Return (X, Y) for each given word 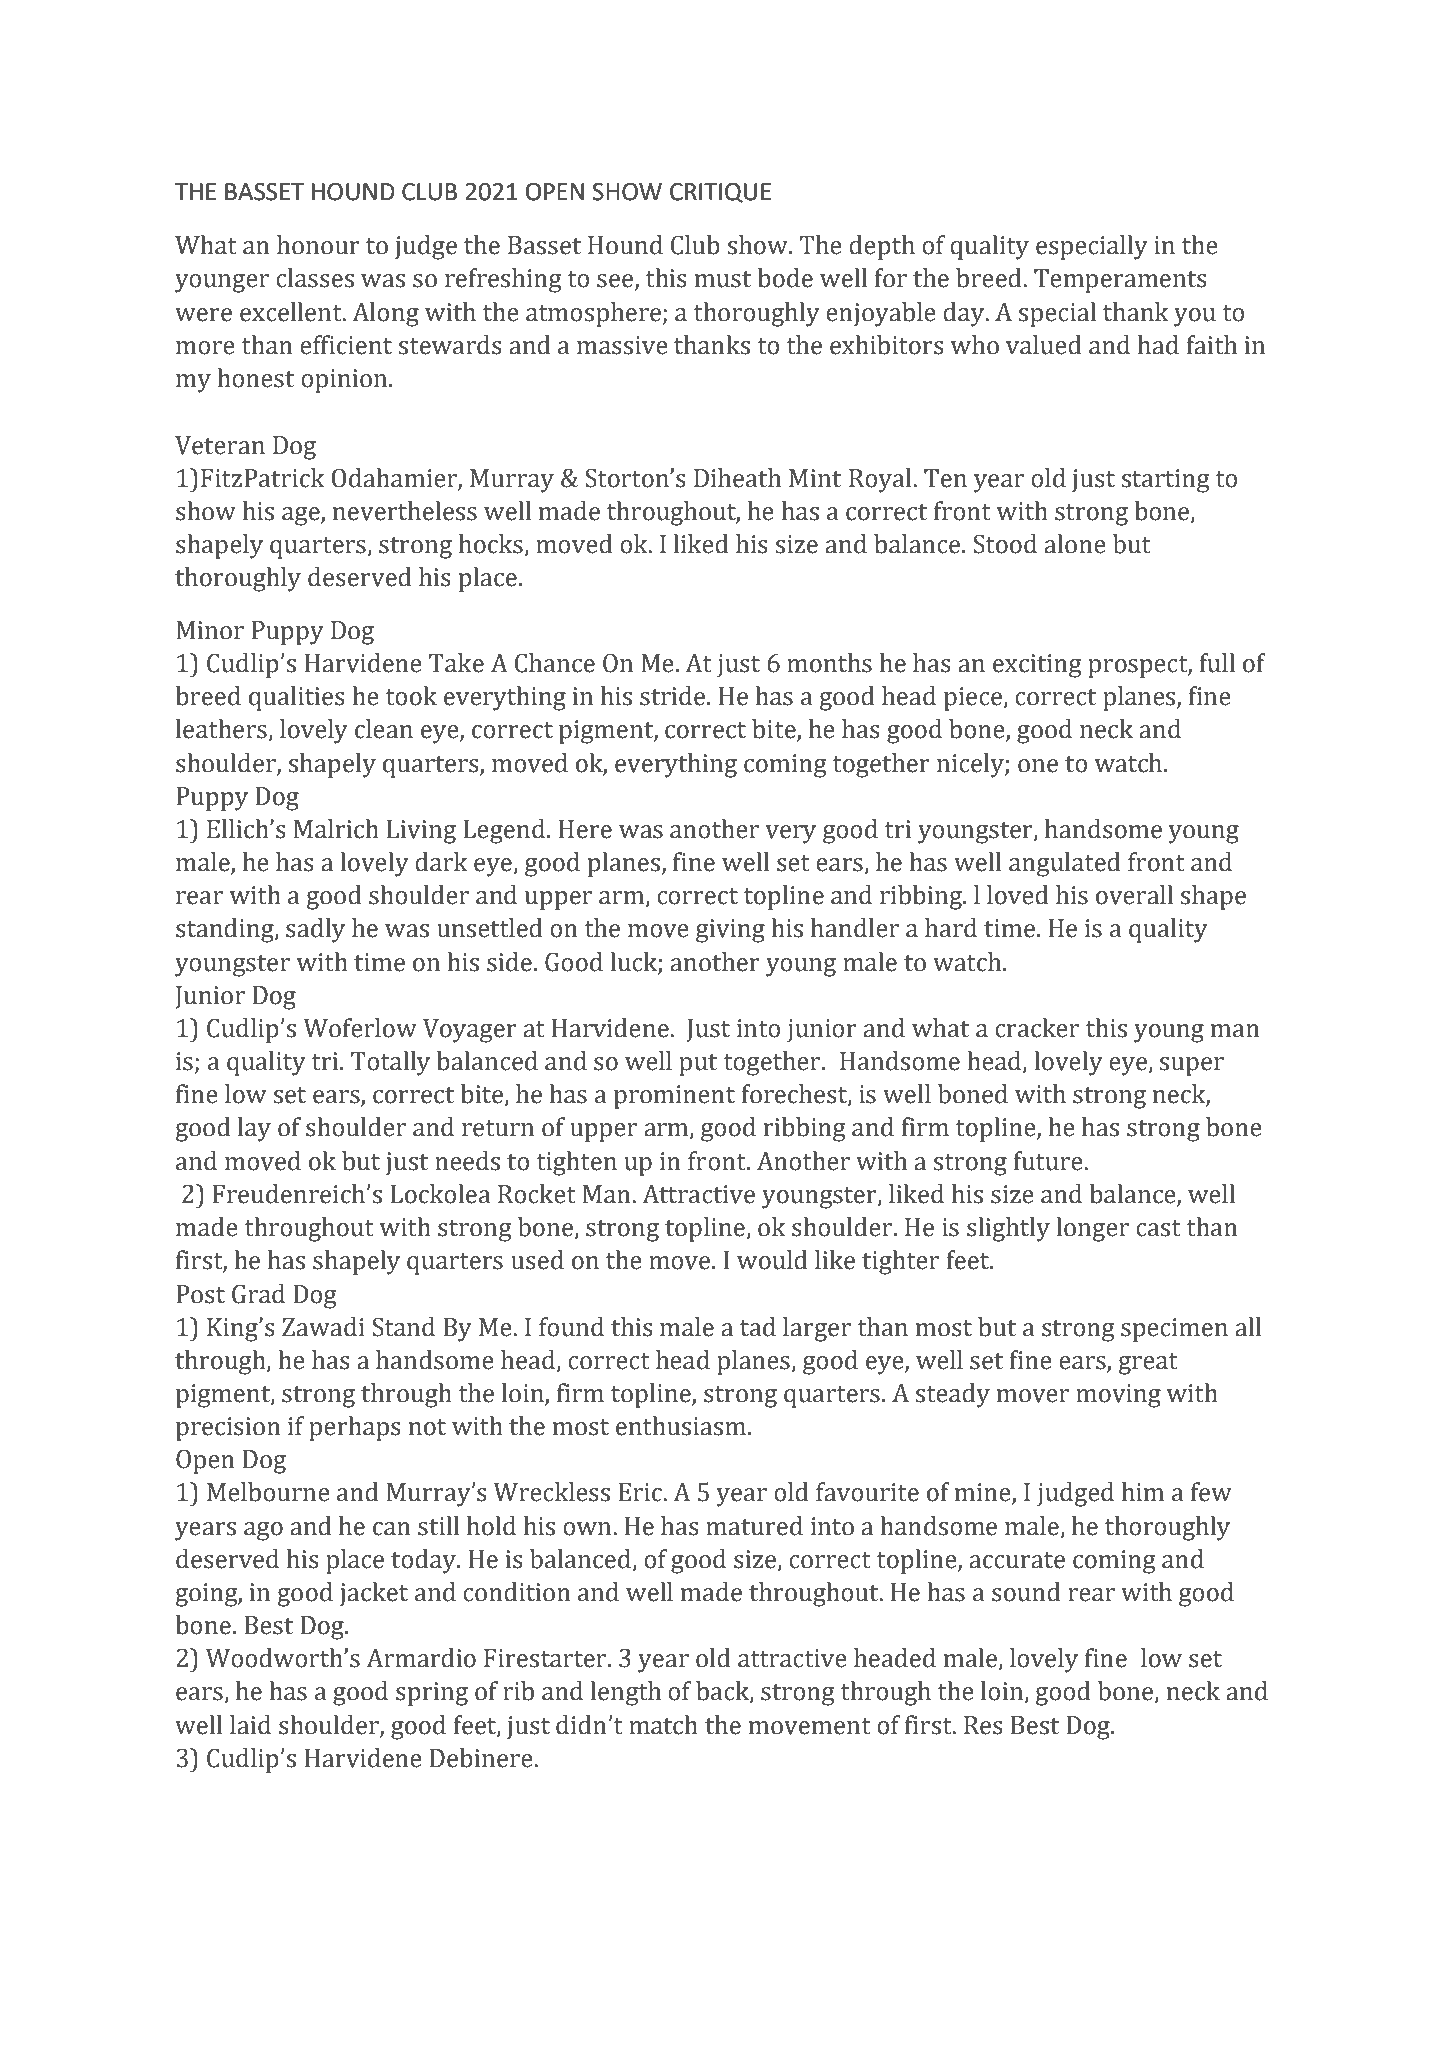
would (772, 1260)
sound (1026, 1592)
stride (674, 696)
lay (254, 1129)
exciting (1037, 666)
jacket (374, 1594)
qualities (297, 698)
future (1049, 1161)
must (723, 279)
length (625, 1693)
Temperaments (1120, 281)
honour (318, 245)
